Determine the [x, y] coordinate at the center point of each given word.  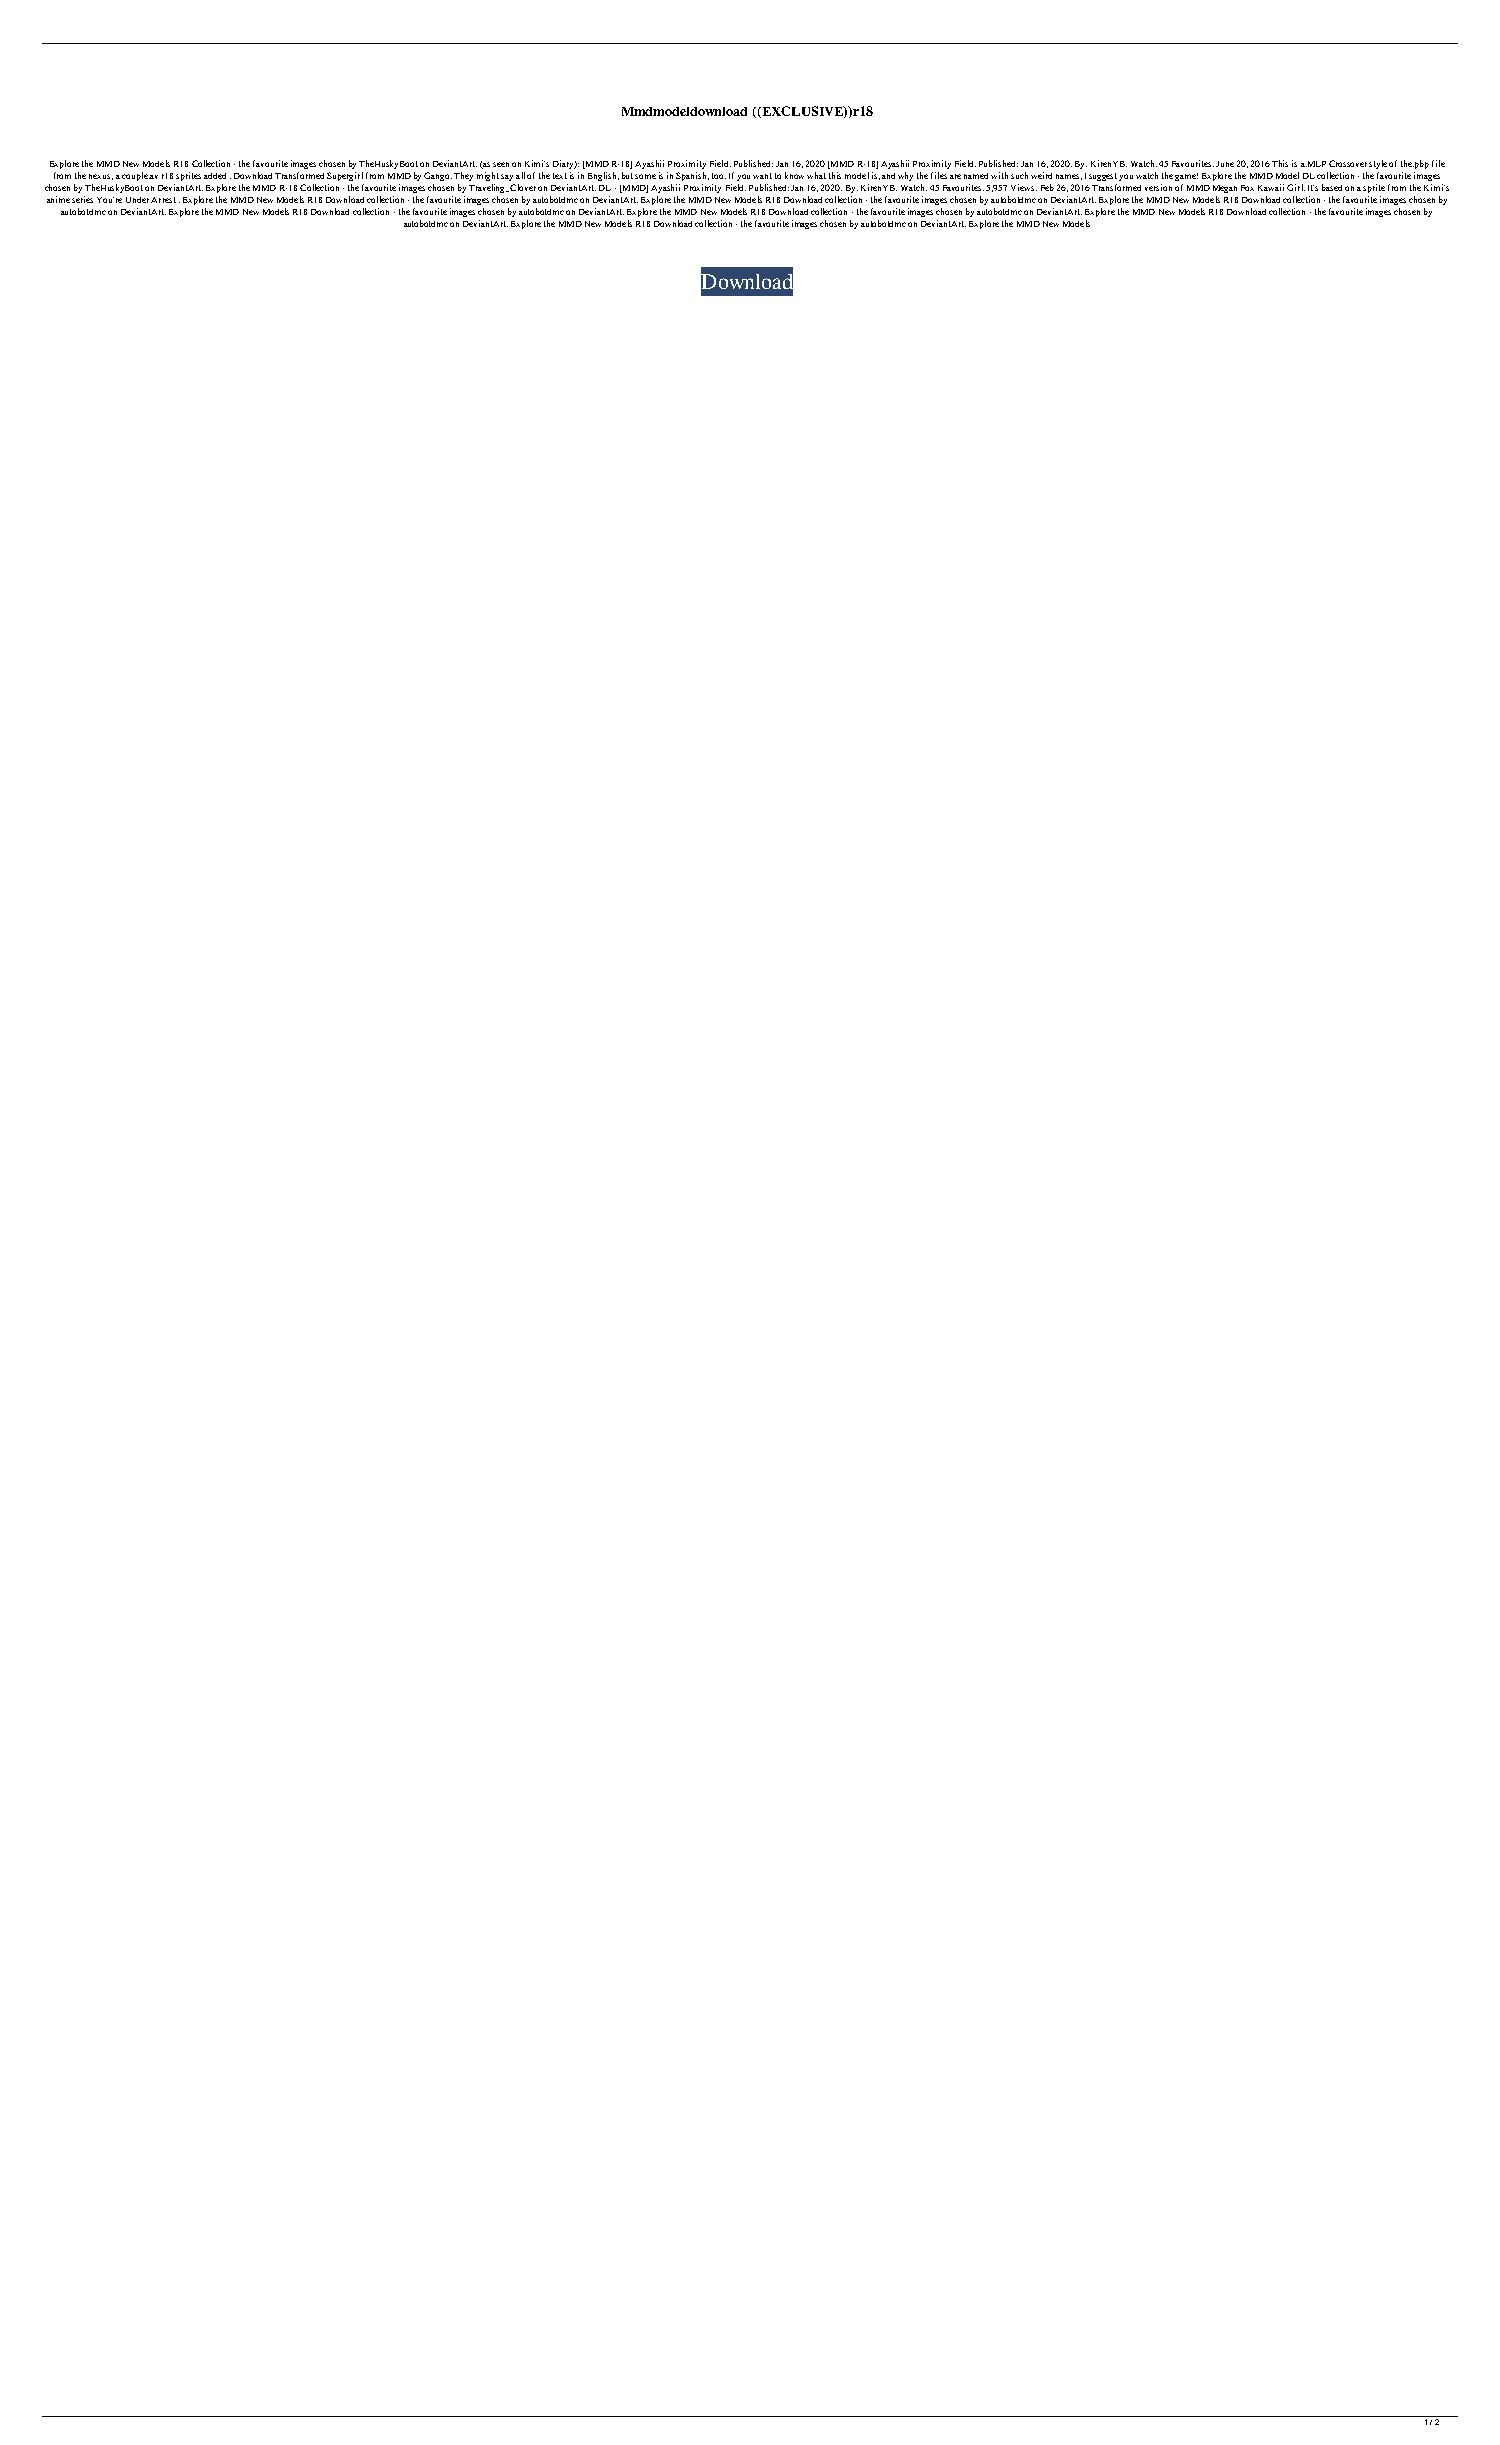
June [1225, 164]
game [1186, 177]
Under [137, 200]
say [507, 177]
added [215, 176]
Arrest [163, 200]
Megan [1225, 189]
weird [1041, 175]
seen [501, 164]
